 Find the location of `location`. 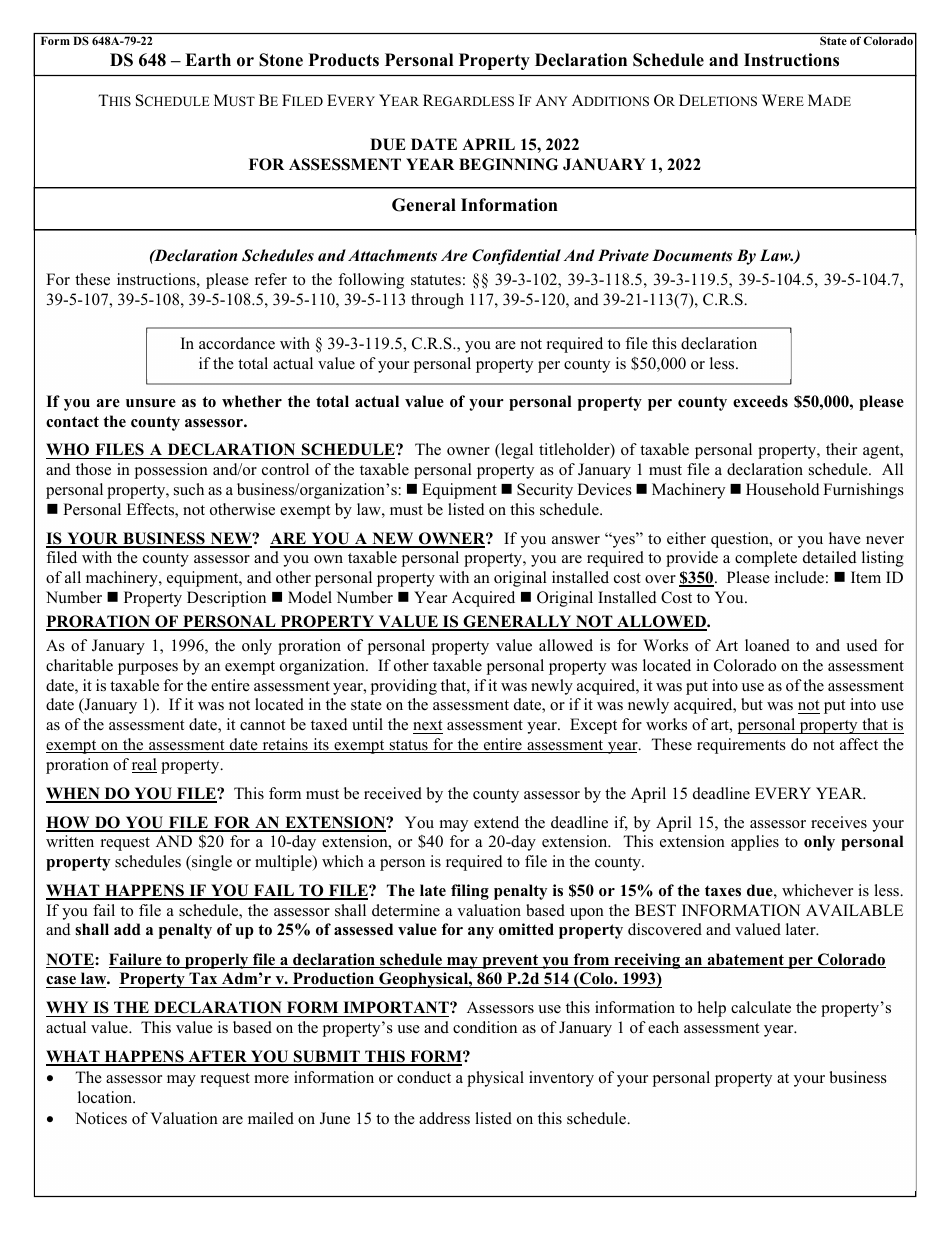

location is located at coordinates (106, 1097).
